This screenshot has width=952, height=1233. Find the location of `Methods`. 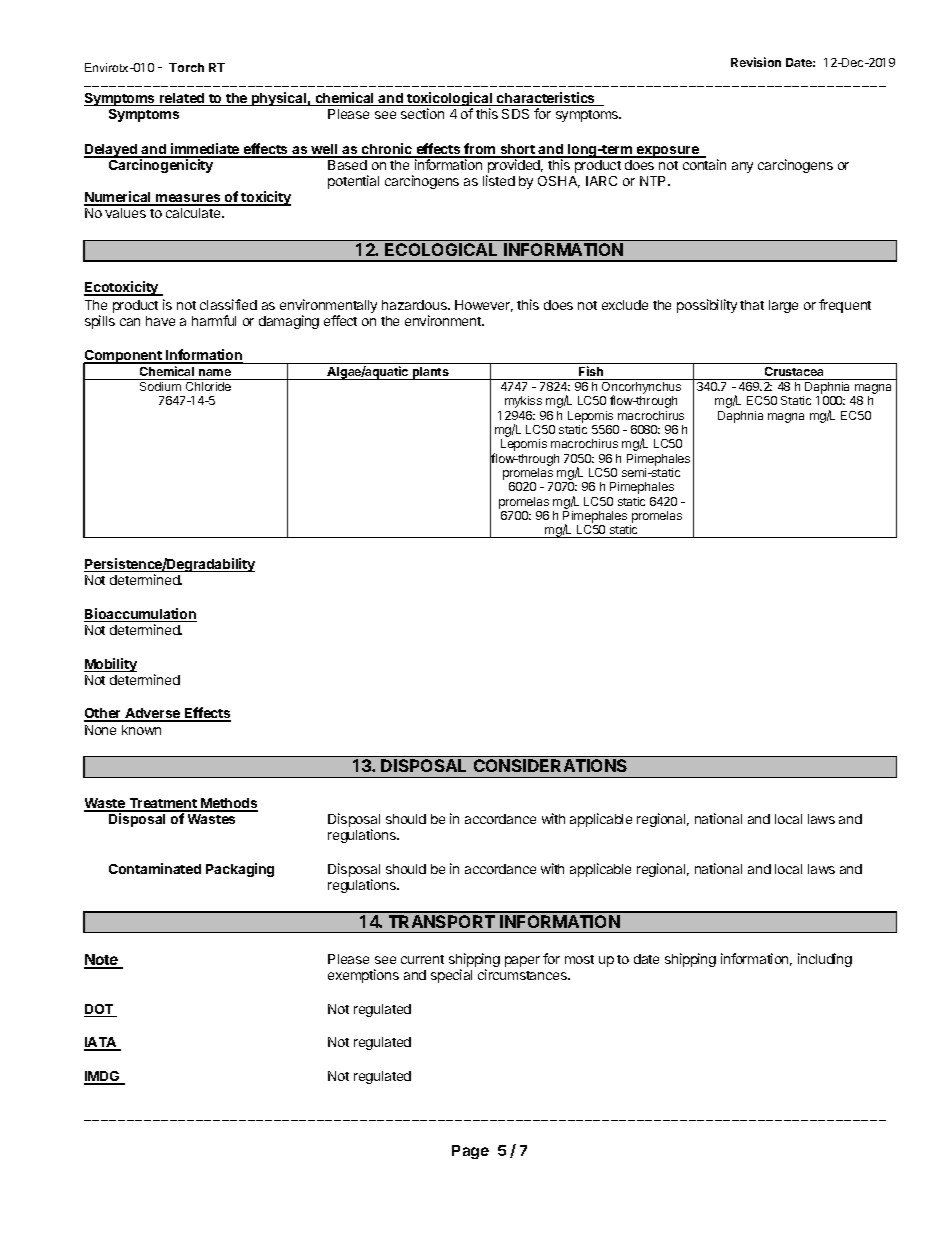

Methods is located at coordinates (228, 804).
